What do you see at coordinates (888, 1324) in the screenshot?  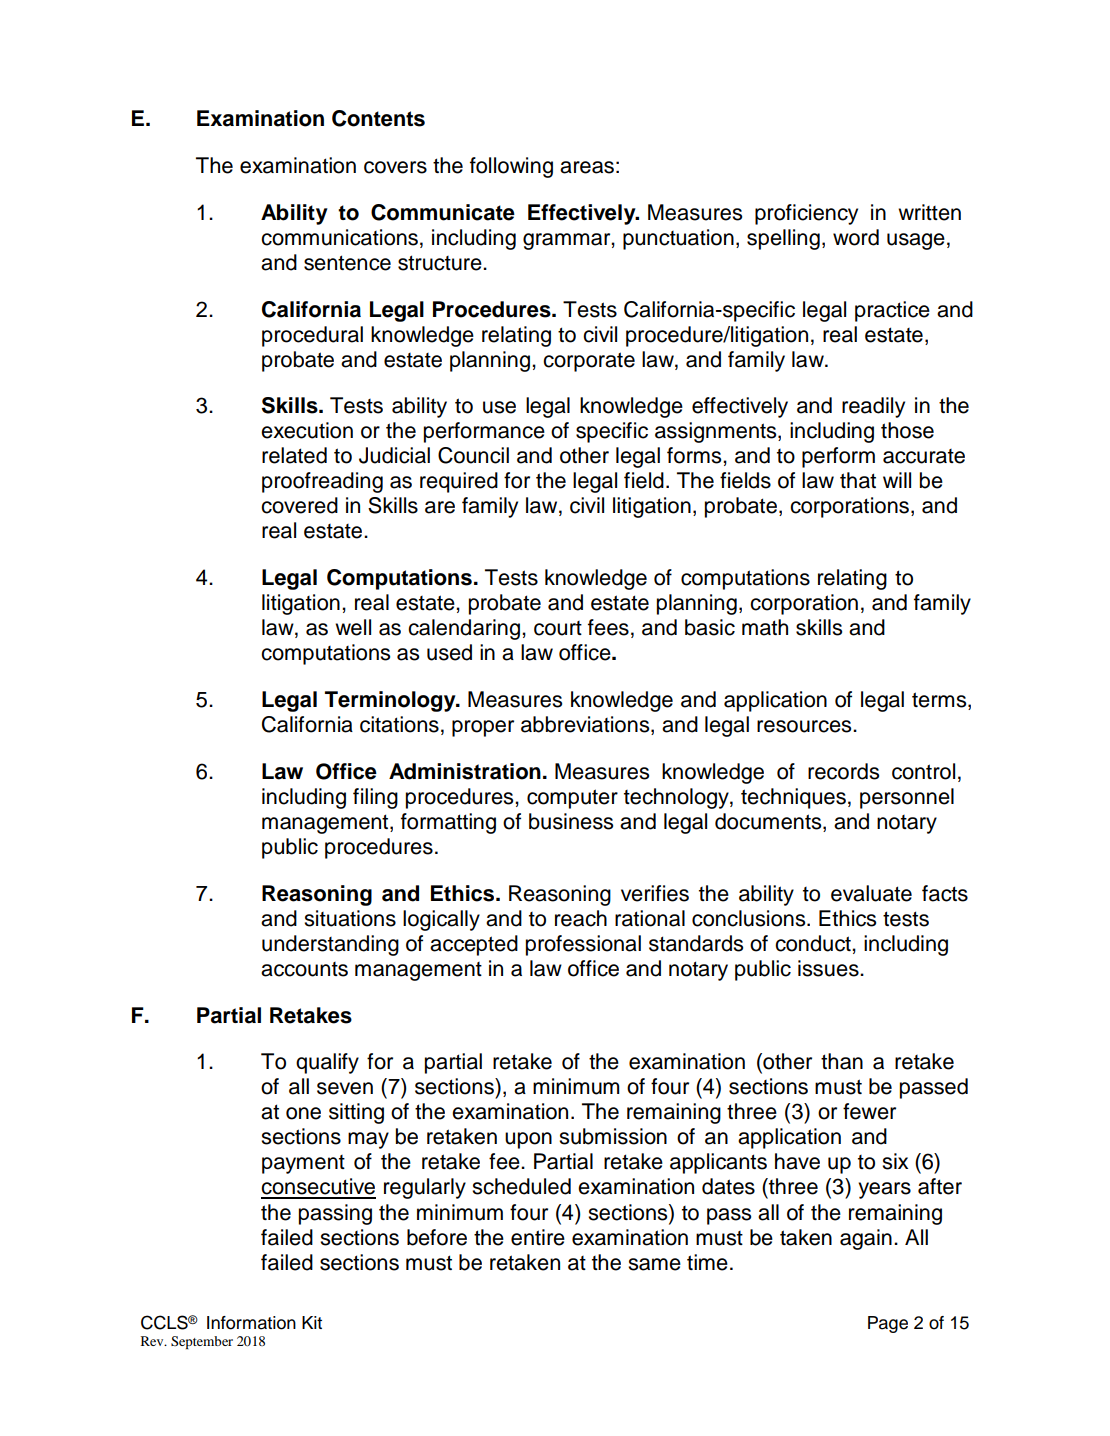 I see `Page` at bounding box center [888, 1324].
